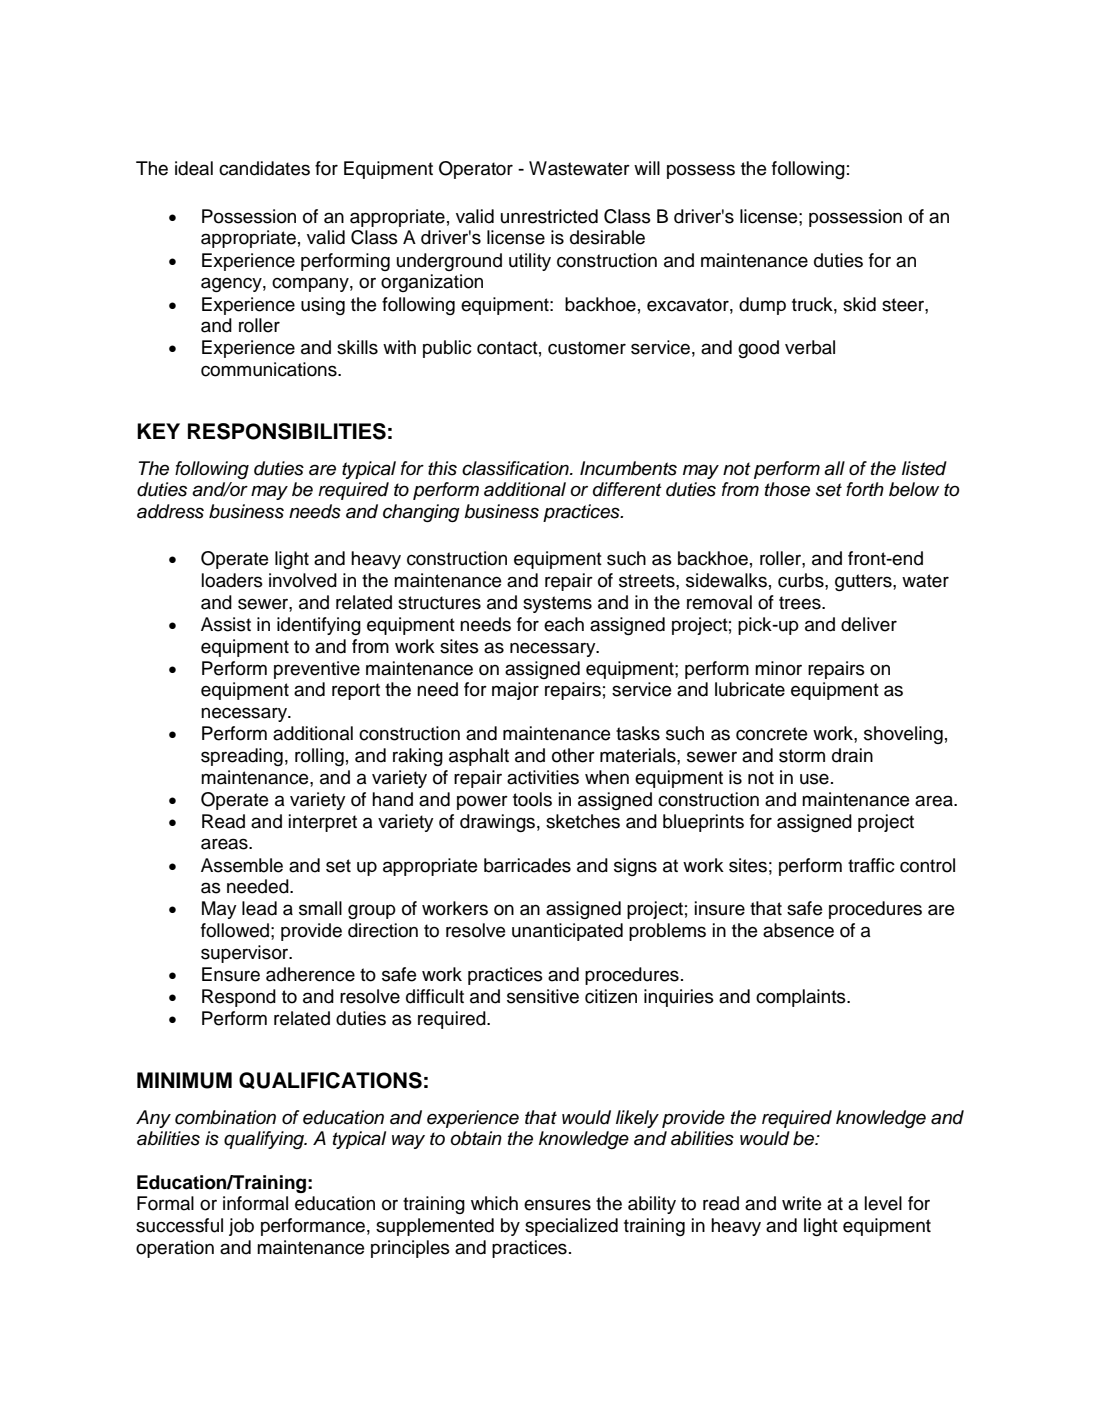 The image size is (1100, 1424). Describe the element at coordinates (628, 468) in the page. I see `Incumbents` at that location.
